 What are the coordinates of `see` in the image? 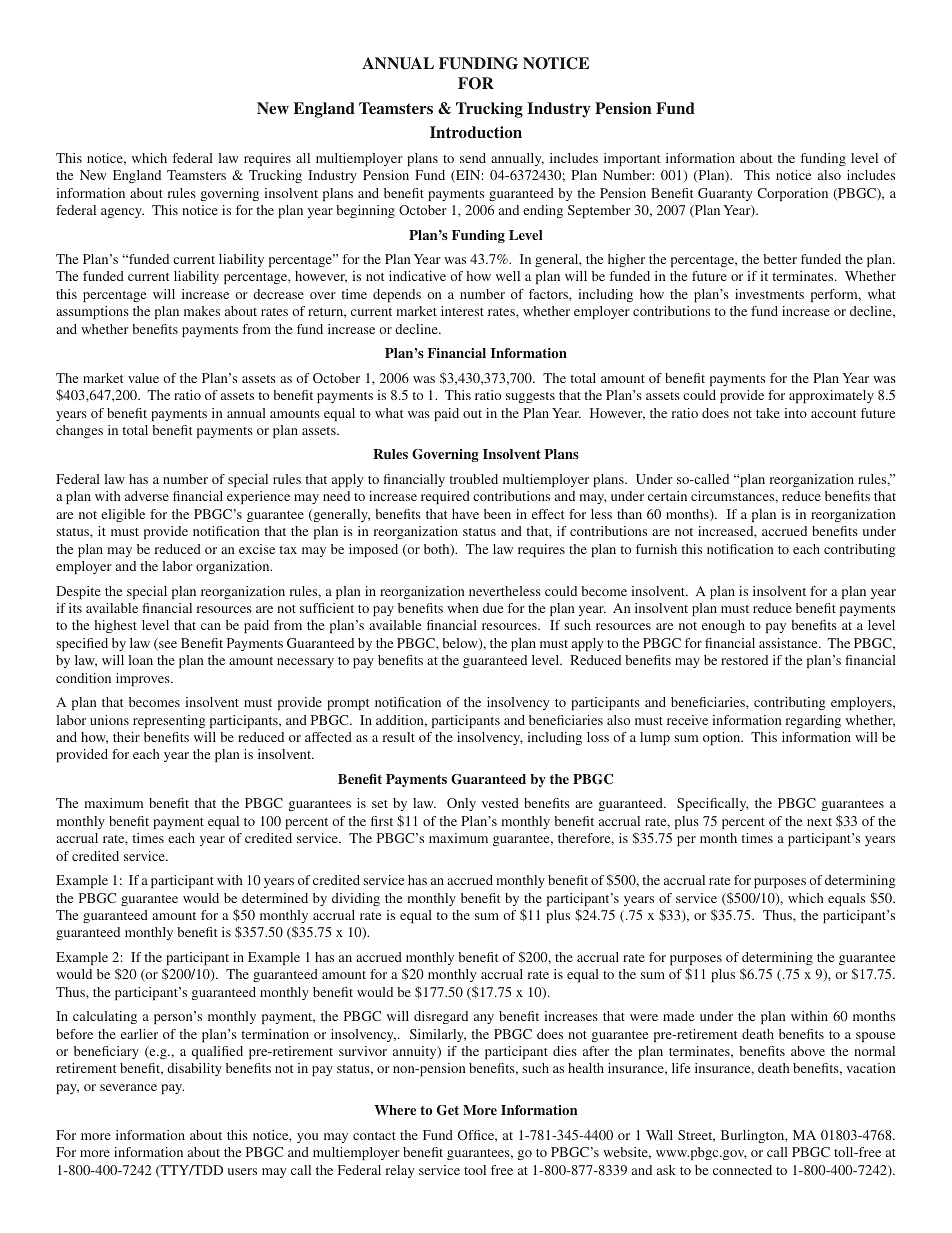 It's located at (167, 646).
